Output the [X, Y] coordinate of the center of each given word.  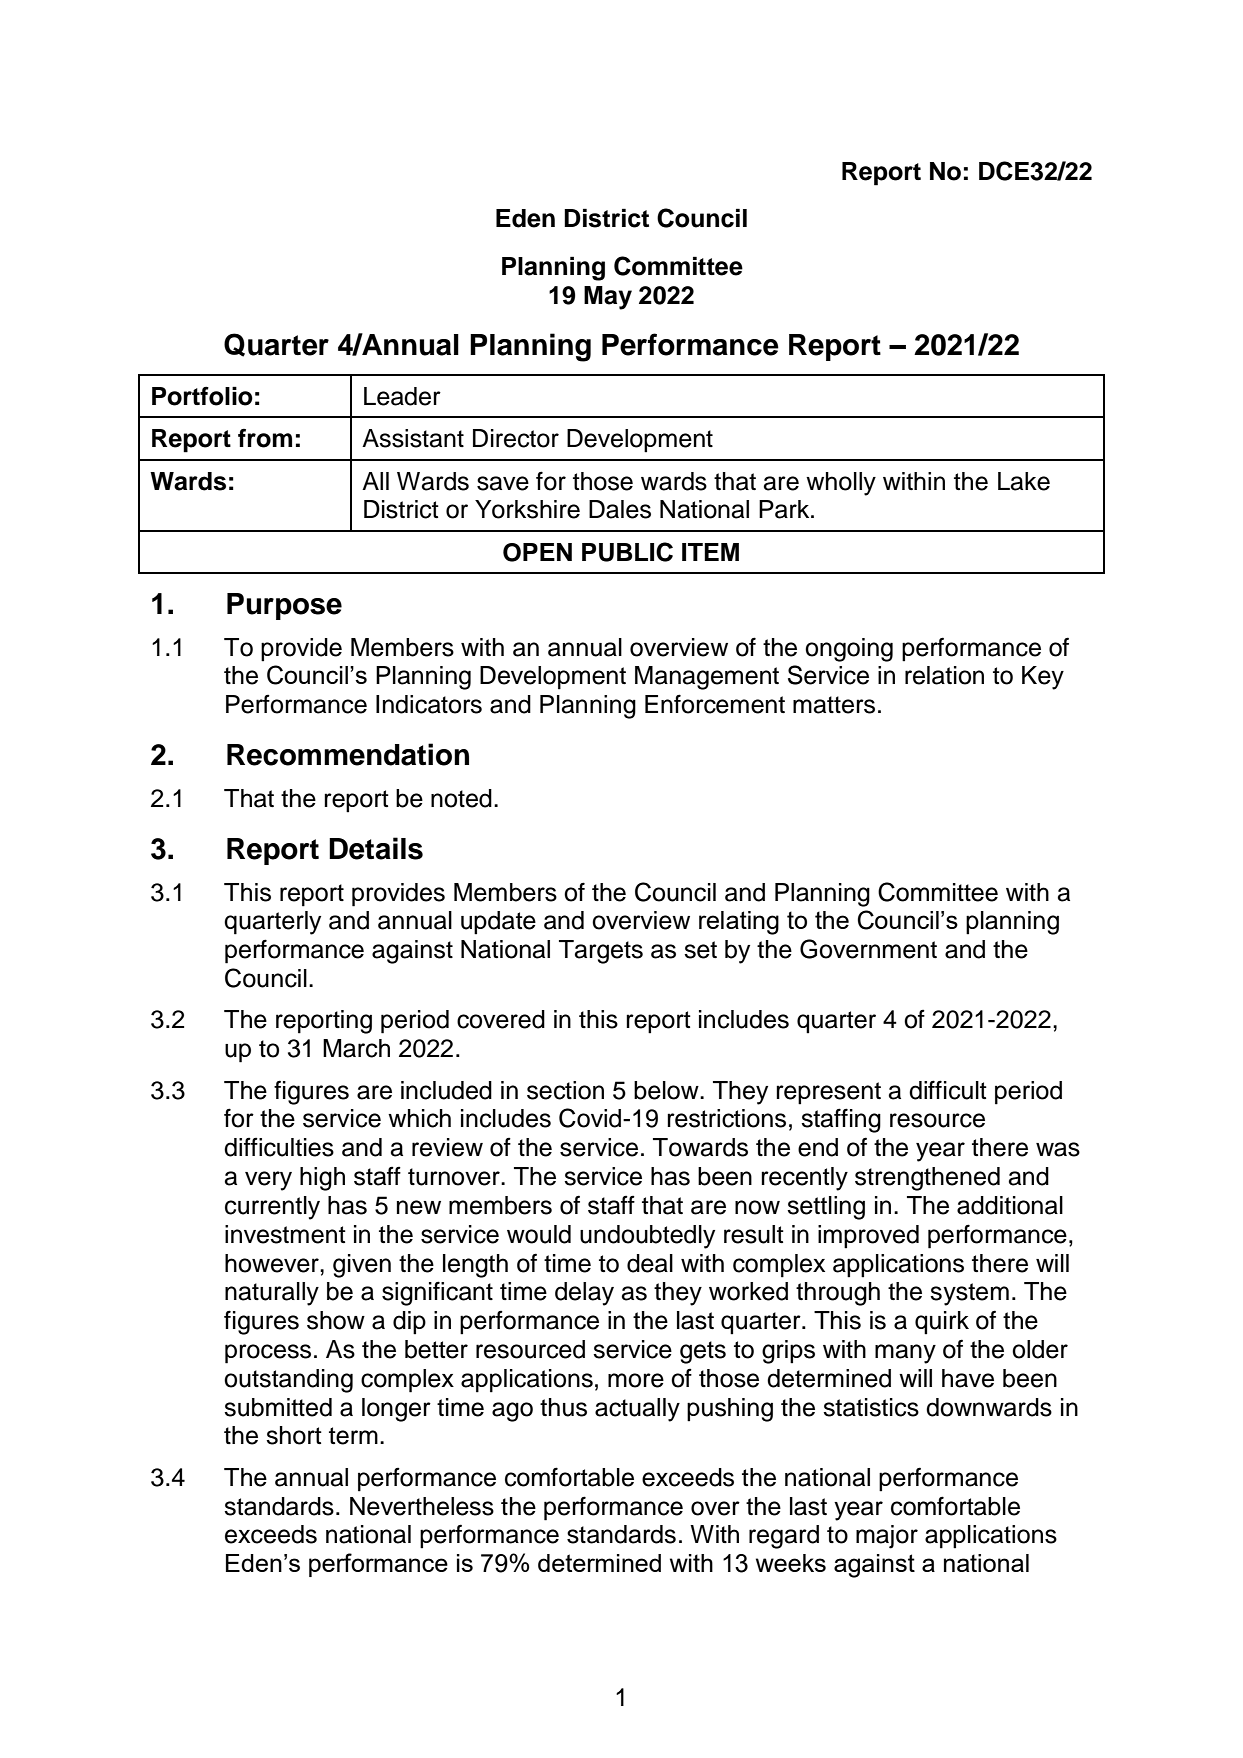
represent [828, 1093]
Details [376, 848]
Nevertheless [422, 1506]
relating [739, 923]
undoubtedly [647, 1237]
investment [285, 1234]
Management [707, 678]
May [608, 298]
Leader [402, 396]
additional [1010, 1205]
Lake [1024, 481]
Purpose [284, 606]
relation [944, 675]
